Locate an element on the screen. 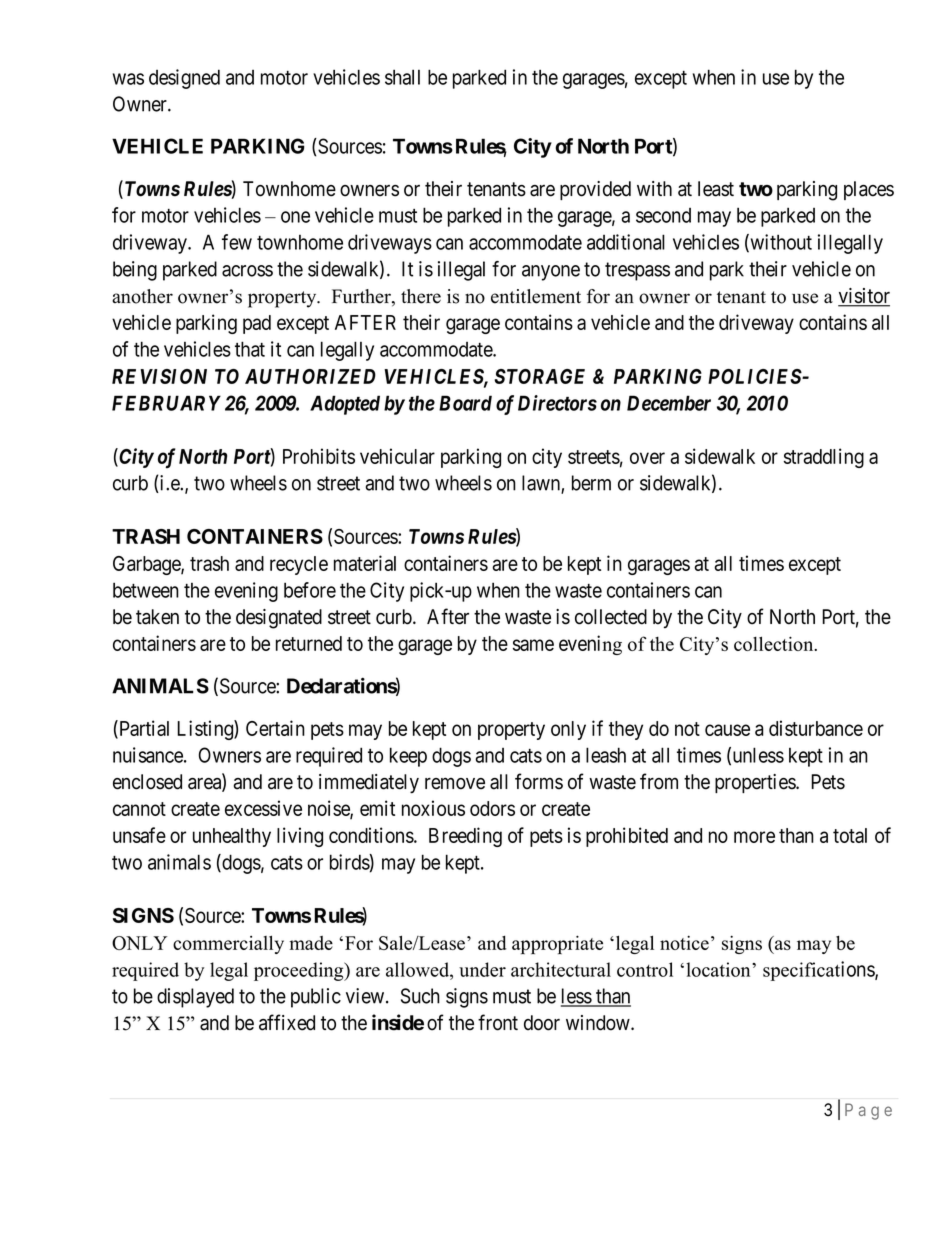  least is located at coordinates (716, 189).
